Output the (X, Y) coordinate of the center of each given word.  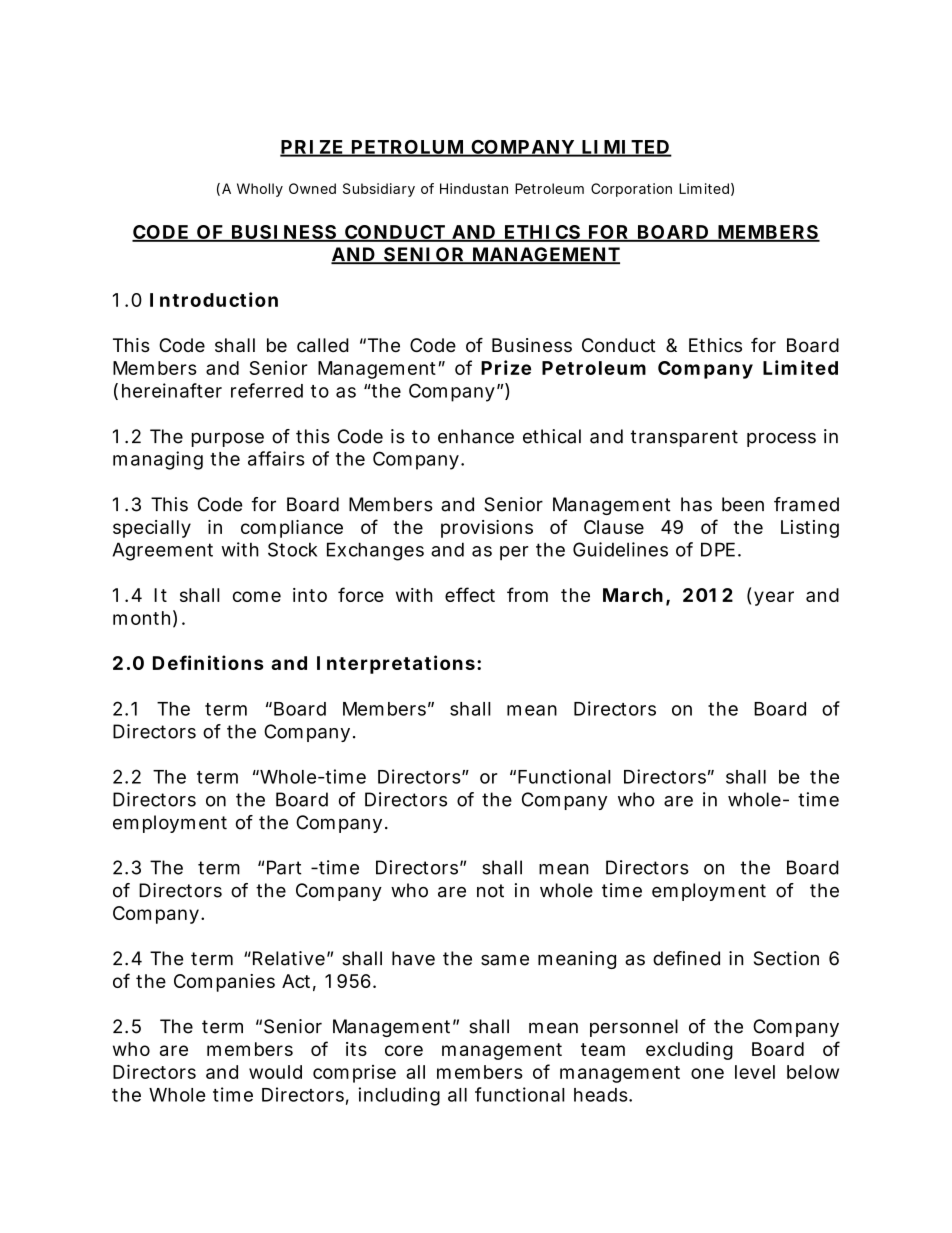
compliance (292, 529)
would (275, 1072)
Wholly (260, 190)
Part (284, 867)
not (490, 891)
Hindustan (474, 188)
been (743, 504)
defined (686, 958)
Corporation (631, 190)
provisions (487, 529)
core (404, 1050)
